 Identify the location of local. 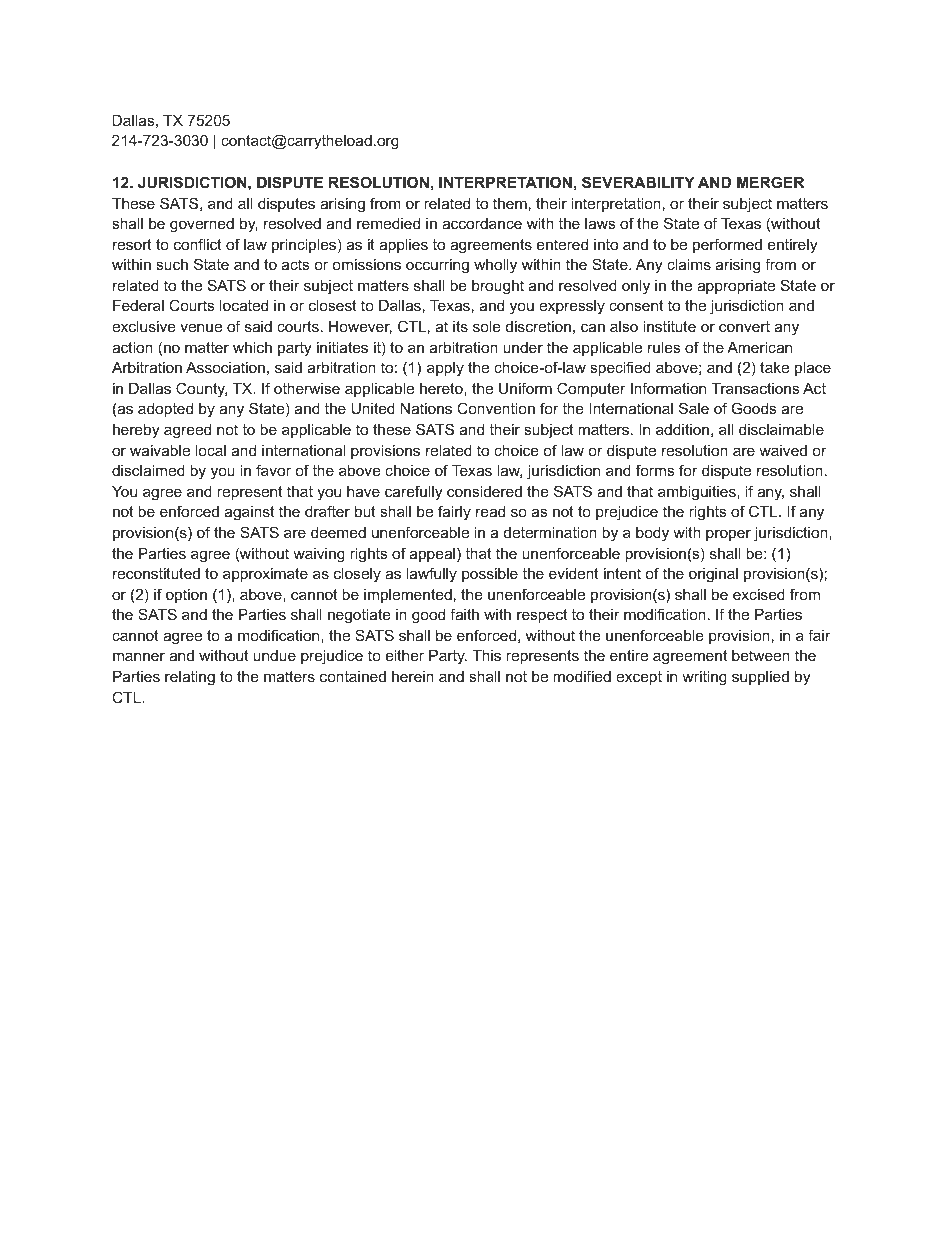
(211, 450).
